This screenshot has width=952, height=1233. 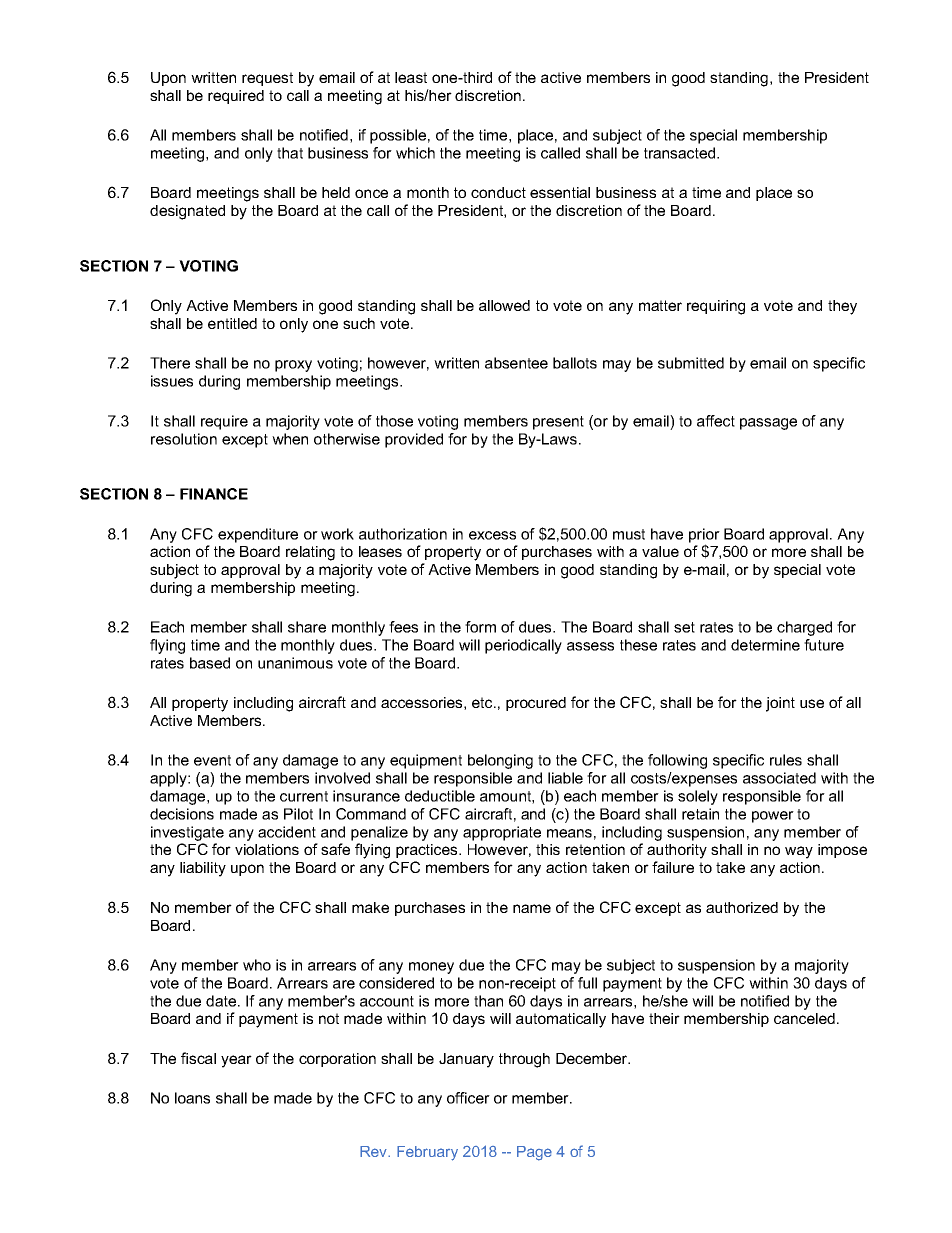 I want to click on determine, so click(x=765, y=645).
